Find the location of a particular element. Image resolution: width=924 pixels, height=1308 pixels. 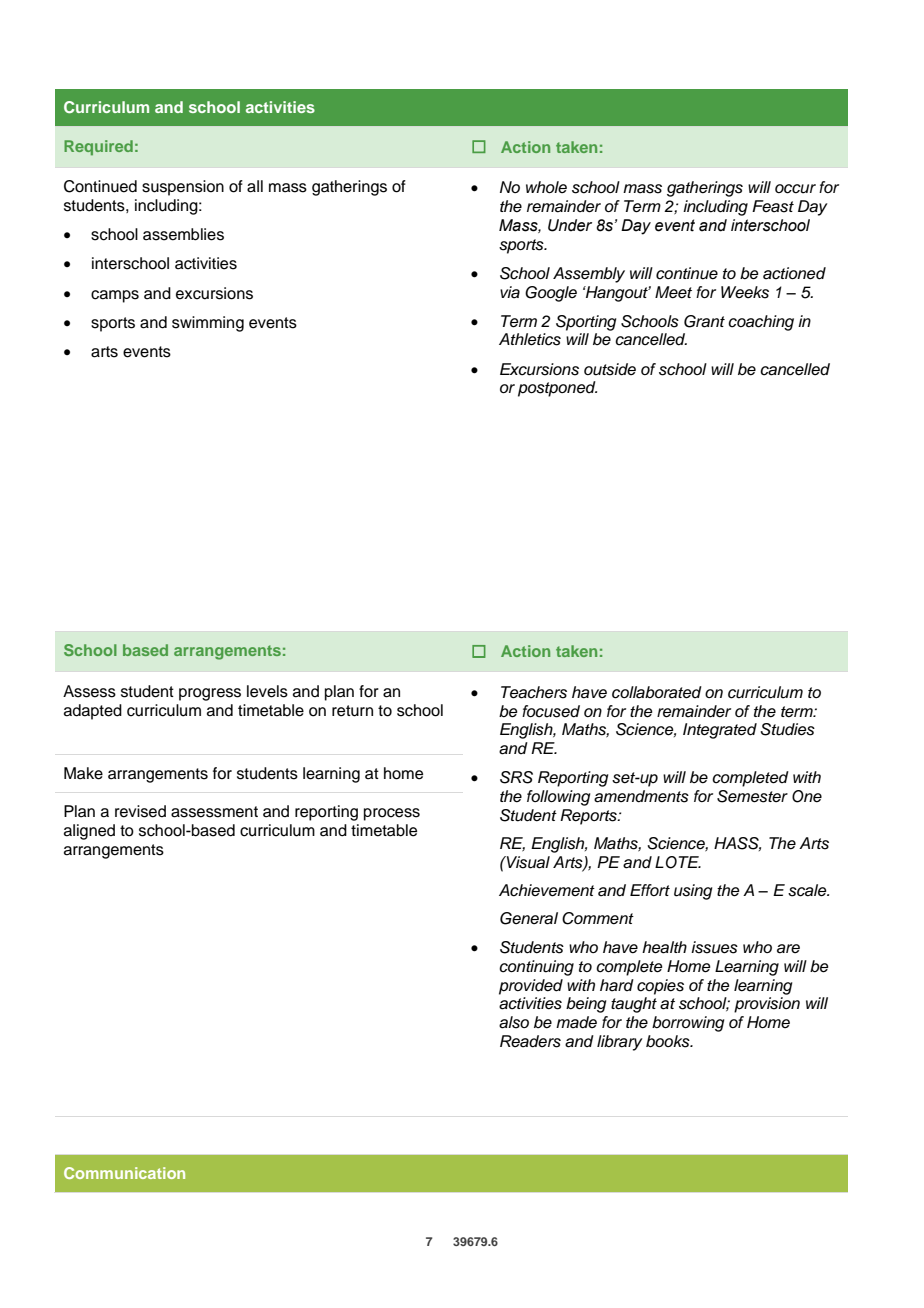

Feast is located at coordinates (773, 206).
